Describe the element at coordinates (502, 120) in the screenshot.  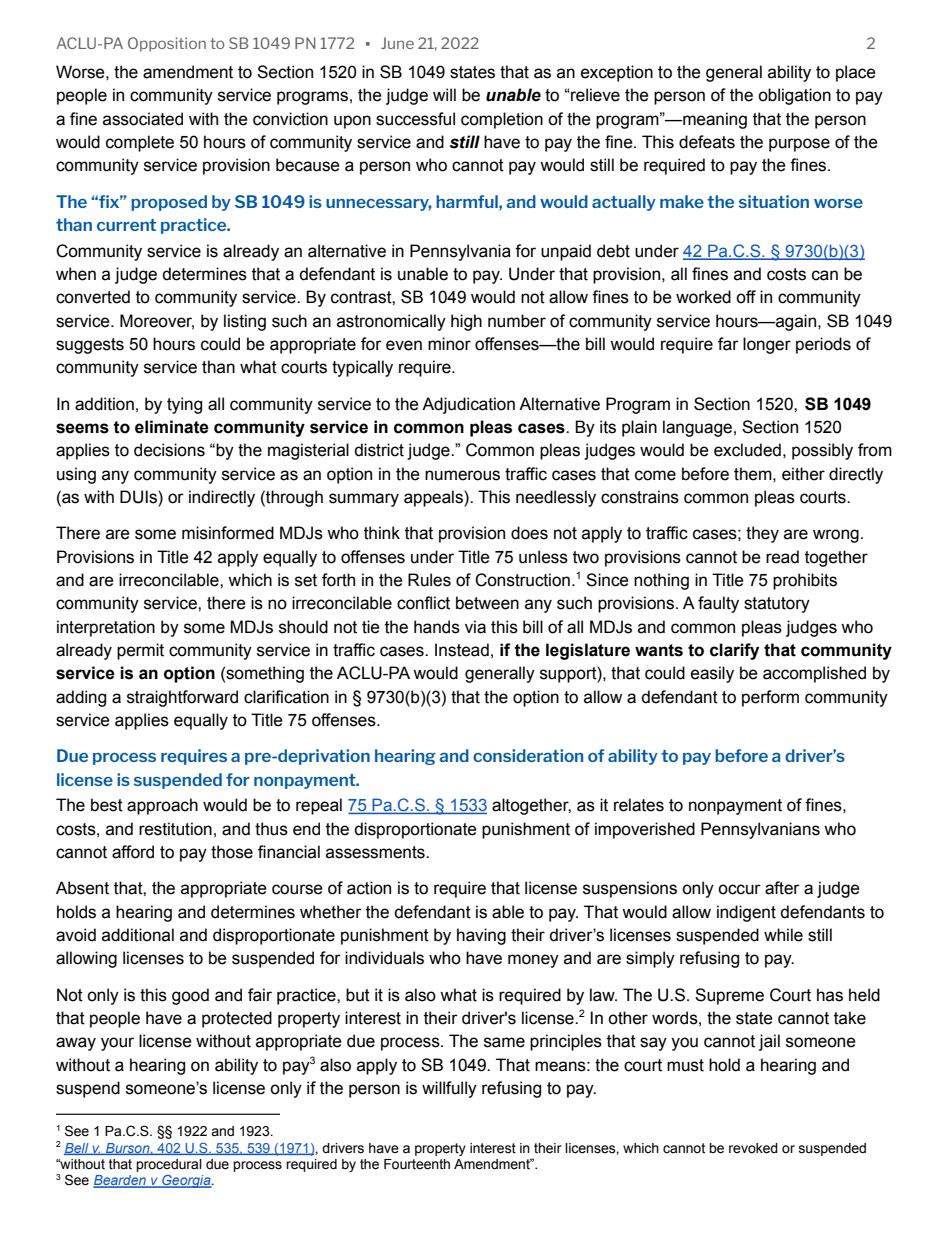
I see `completion` at that location.
